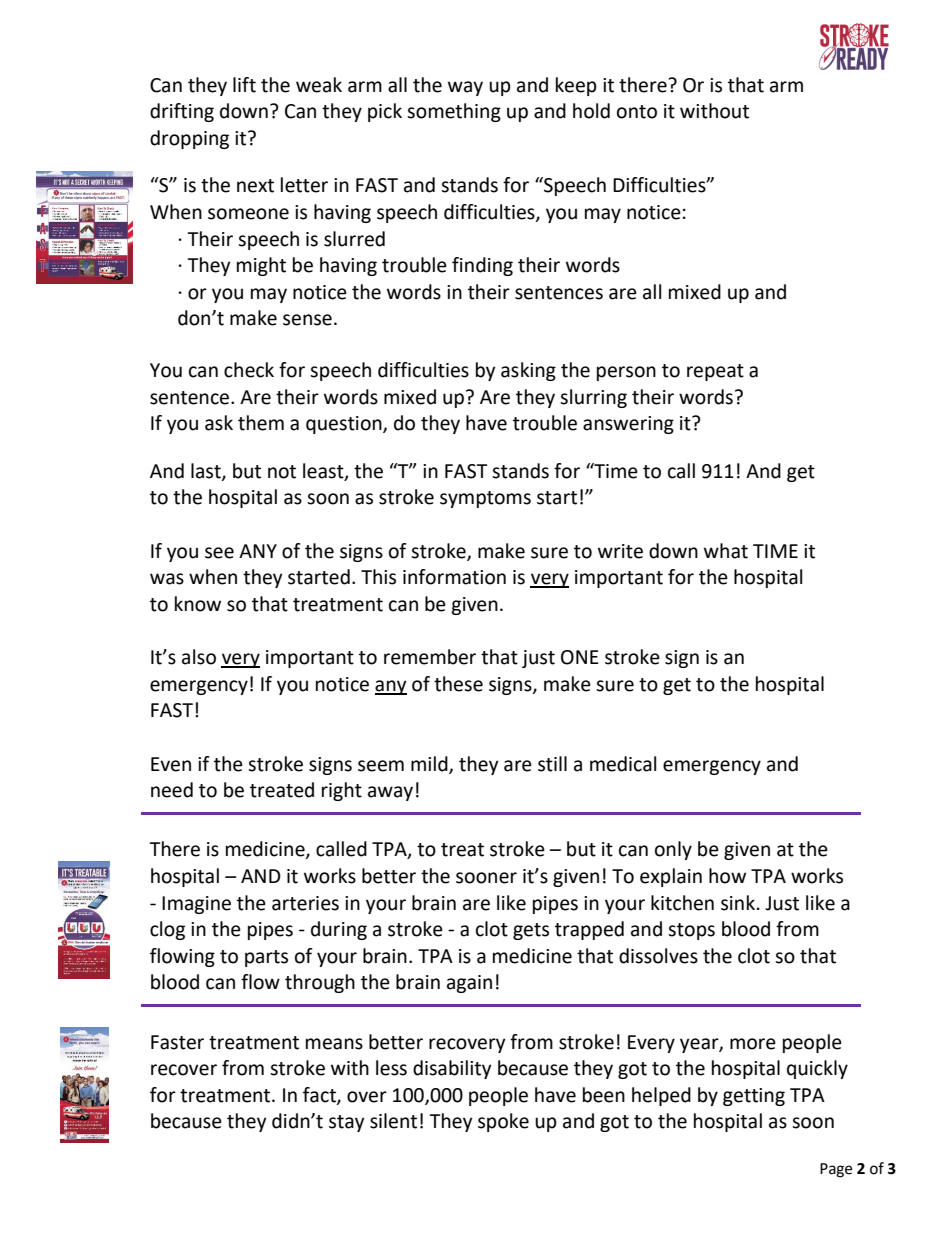  What do you see at coordinates (207, 471) in the document?
I see `last` at bounding box center [207, 471].
